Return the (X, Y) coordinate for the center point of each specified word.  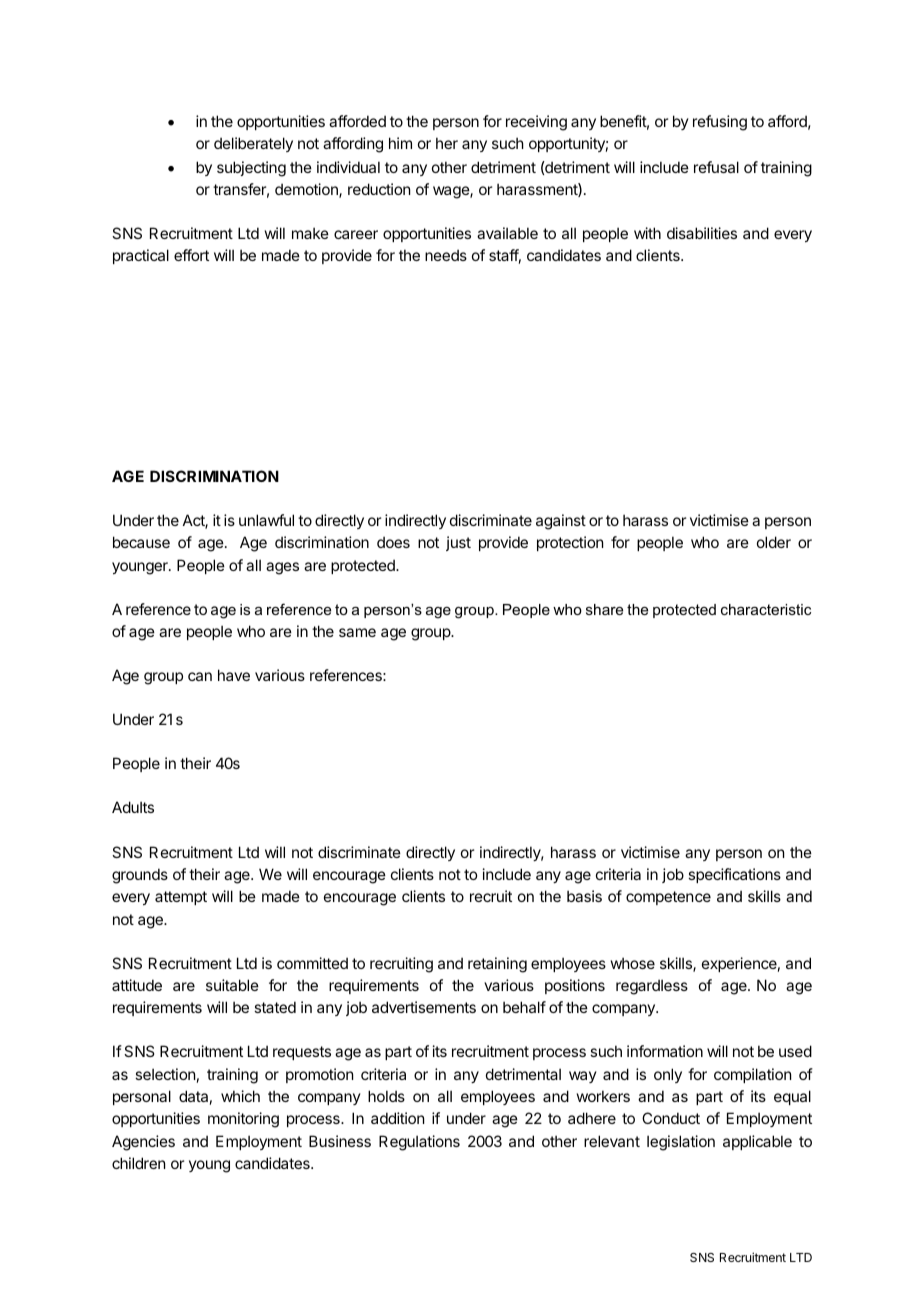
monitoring (243, 1120)
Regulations (419, 1143)
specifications (734, 875)
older (774, 542)
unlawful (266, 520)
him (400, 143)
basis (584, 896)
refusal (716, 167)
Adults (133, 807)
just (458, 543)
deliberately (253, 144)
